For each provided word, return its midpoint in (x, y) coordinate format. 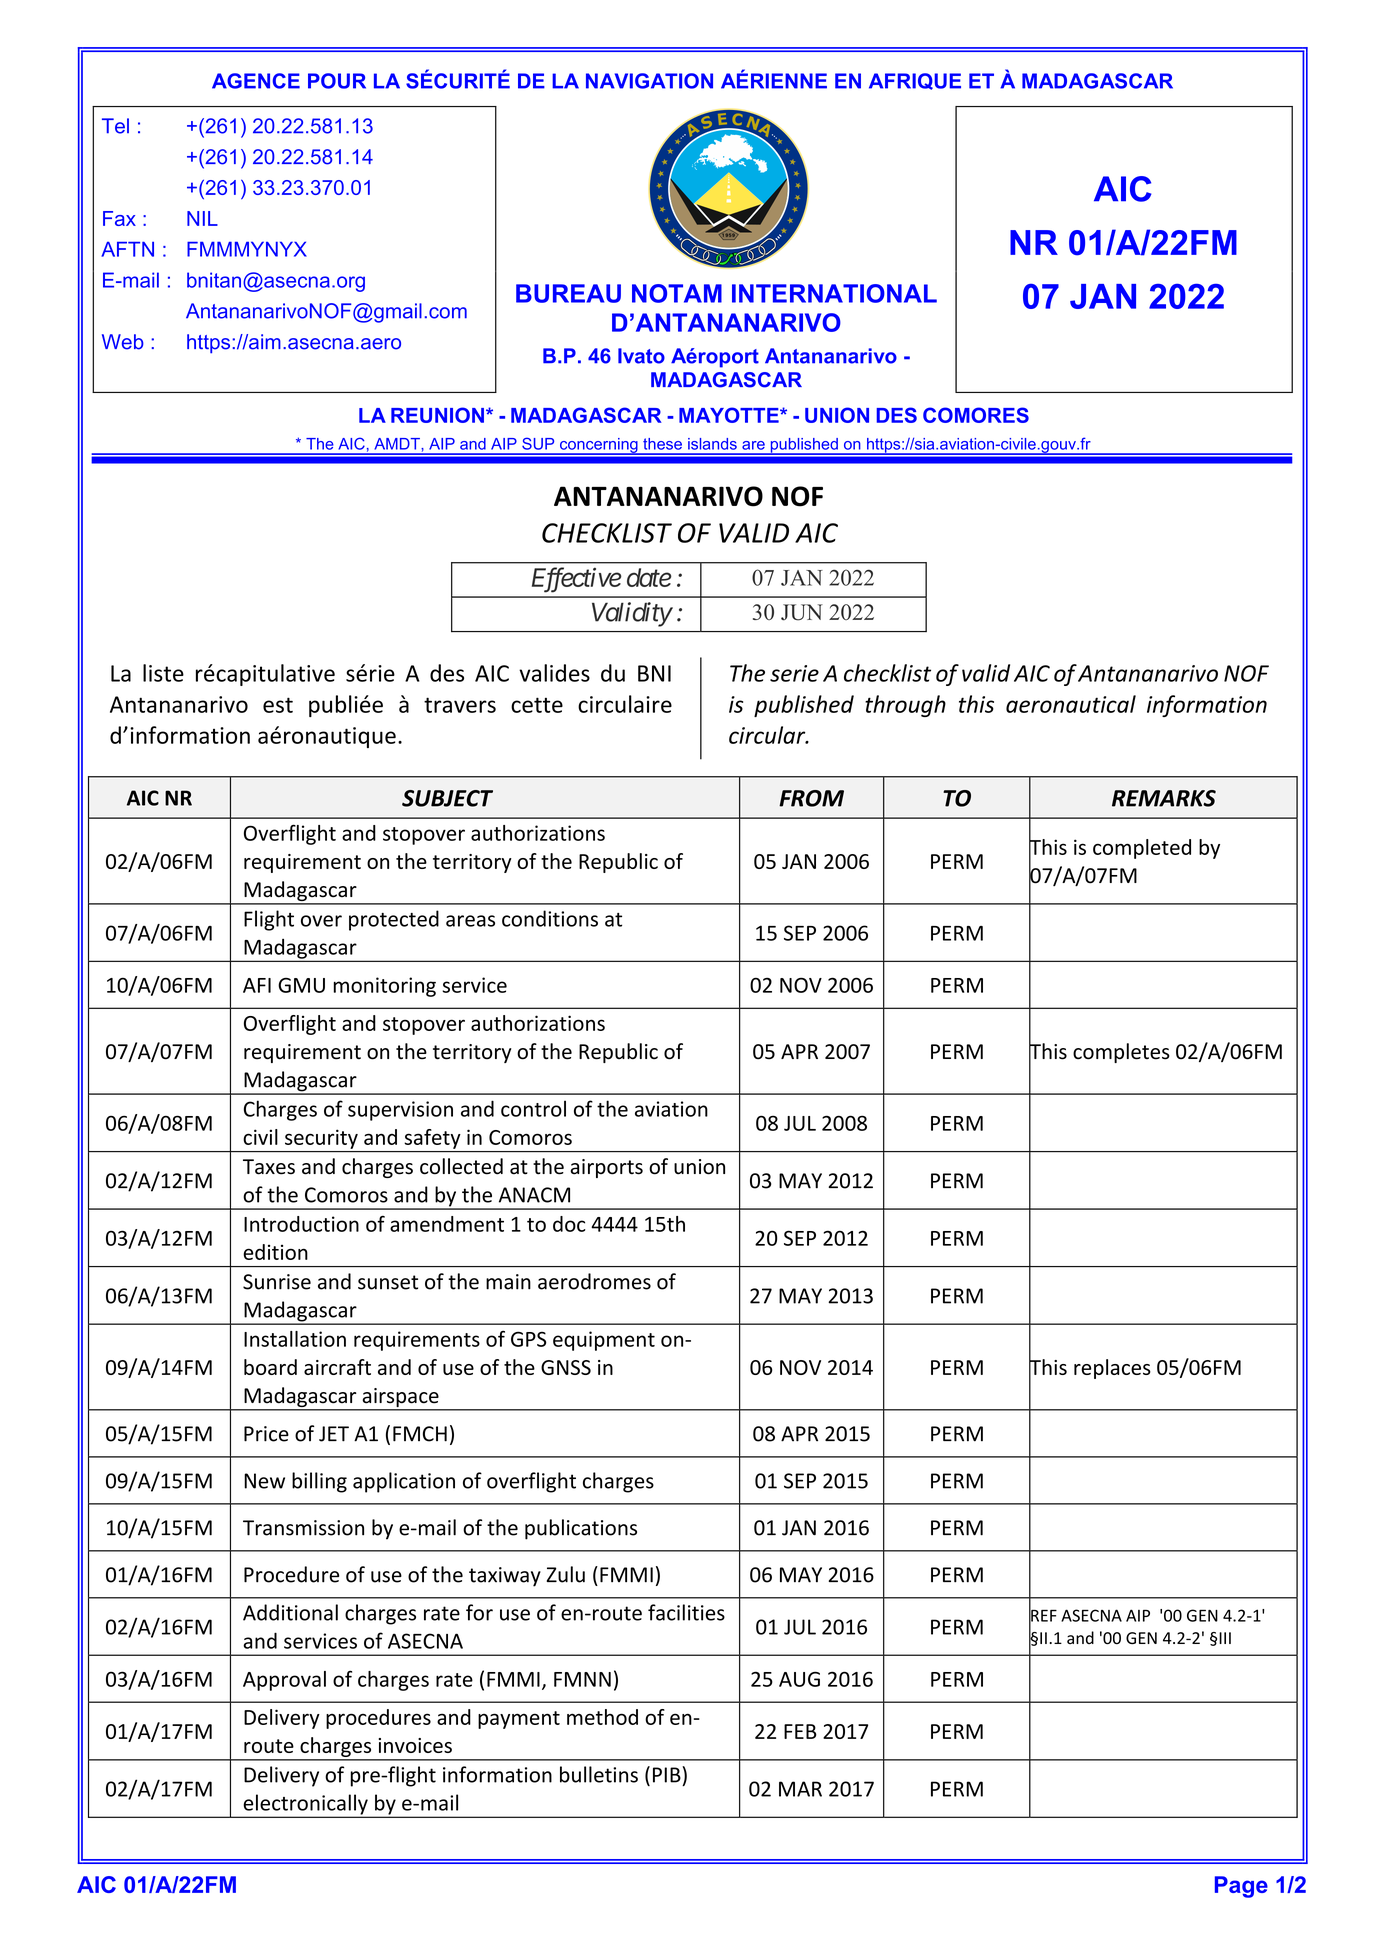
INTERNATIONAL (834, 293)
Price (266, 1434)
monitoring (385, 987)
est (278, 705)
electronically (305, 1805)
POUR (337, 81)
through (905, 706)
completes (1121, 1053)
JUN (802, 612)
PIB (668, 1774)
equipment (604, 1341)
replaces (1112, 1369)
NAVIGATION (649, 81)
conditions (550, 918)
